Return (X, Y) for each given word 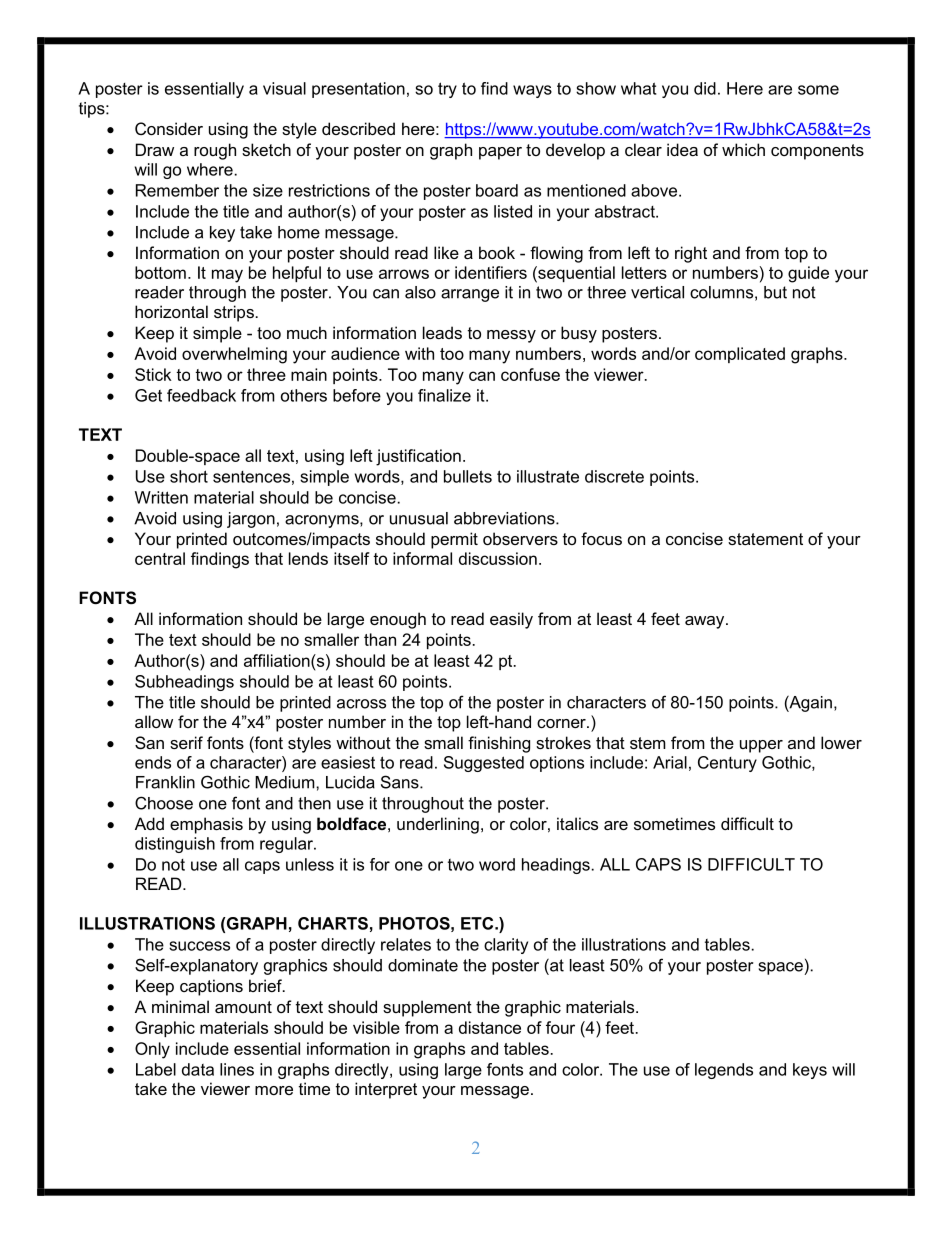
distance (490, 1027)
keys (810, 1071)
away (706, 622)
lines (237, 1069)
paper (500, 153)
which (743, 149)
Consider (169, 128)
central (160, 558)
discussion (498, 558)
